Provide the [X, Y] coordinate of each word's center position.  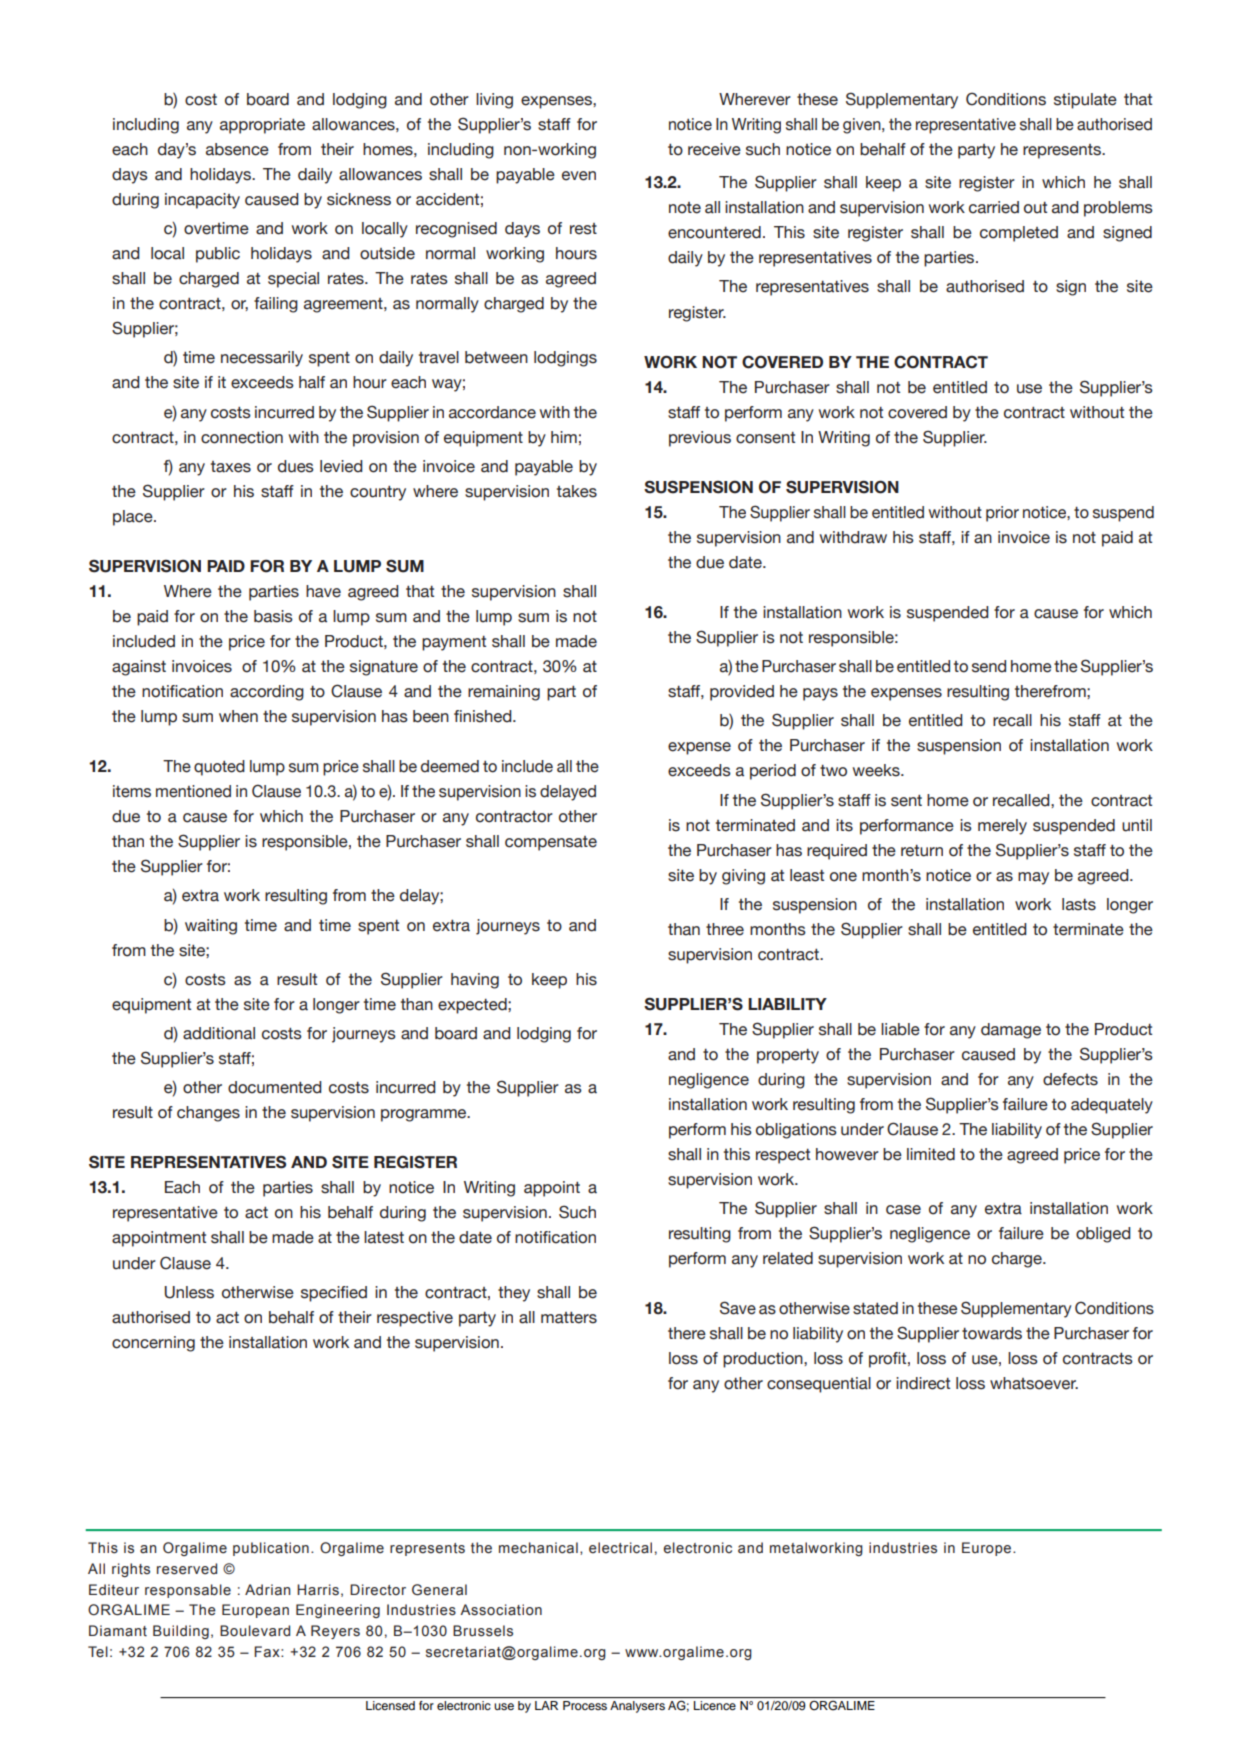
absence [237, 149]
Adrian [267, 1590]
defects [1070, 1079]
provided [742, 693]
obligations [796, 1131]
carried [994, 207]
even [579, 176]
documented [275, 1087]
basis [273, 616]
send [989, 666]
